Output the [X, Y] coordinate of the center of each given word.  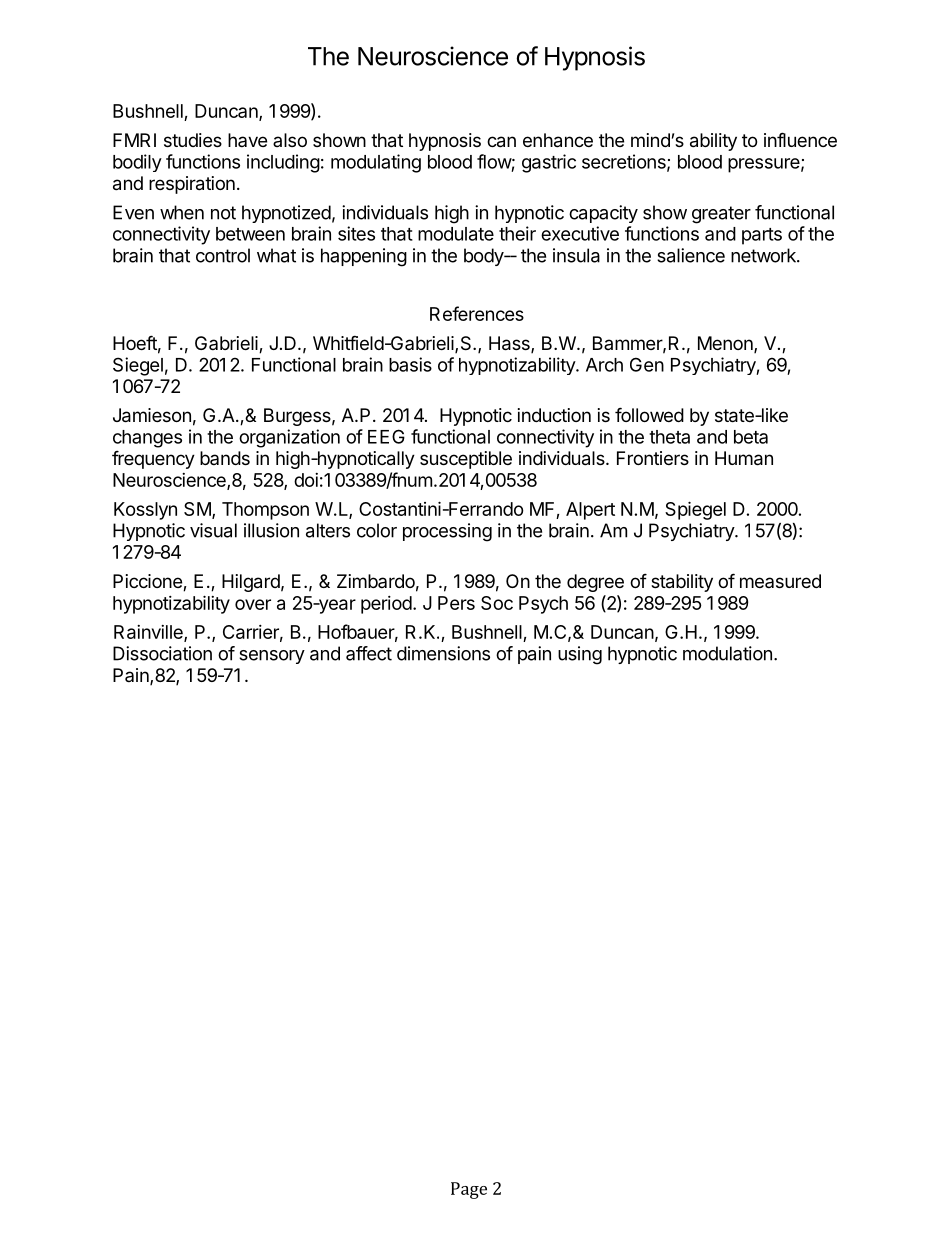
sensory [272, 657]
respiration [192, 185]
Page [469, 1190]
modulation [727, 653]
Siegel [138, 366]
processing [447, 532]
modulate [456, 234]
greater [721, 215]
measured [780, 581]
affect [369, 653]
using [580, 655]
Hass [510, 344]
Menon [726, 344]
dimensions [443, 653]
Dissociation [162, 653]
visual [213, 530]
